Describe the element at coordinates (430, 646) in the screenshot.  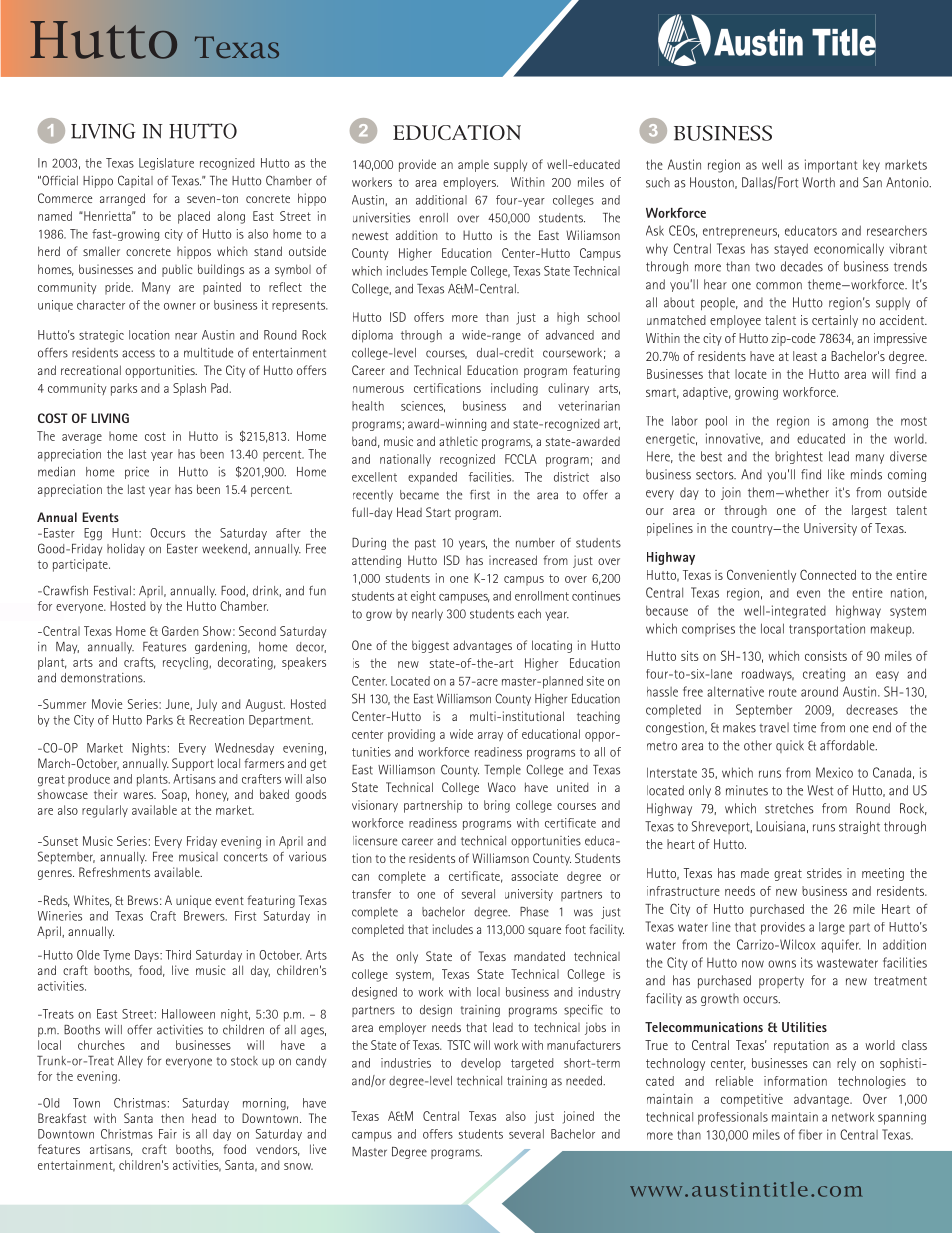
I see `biggest` at that location.
